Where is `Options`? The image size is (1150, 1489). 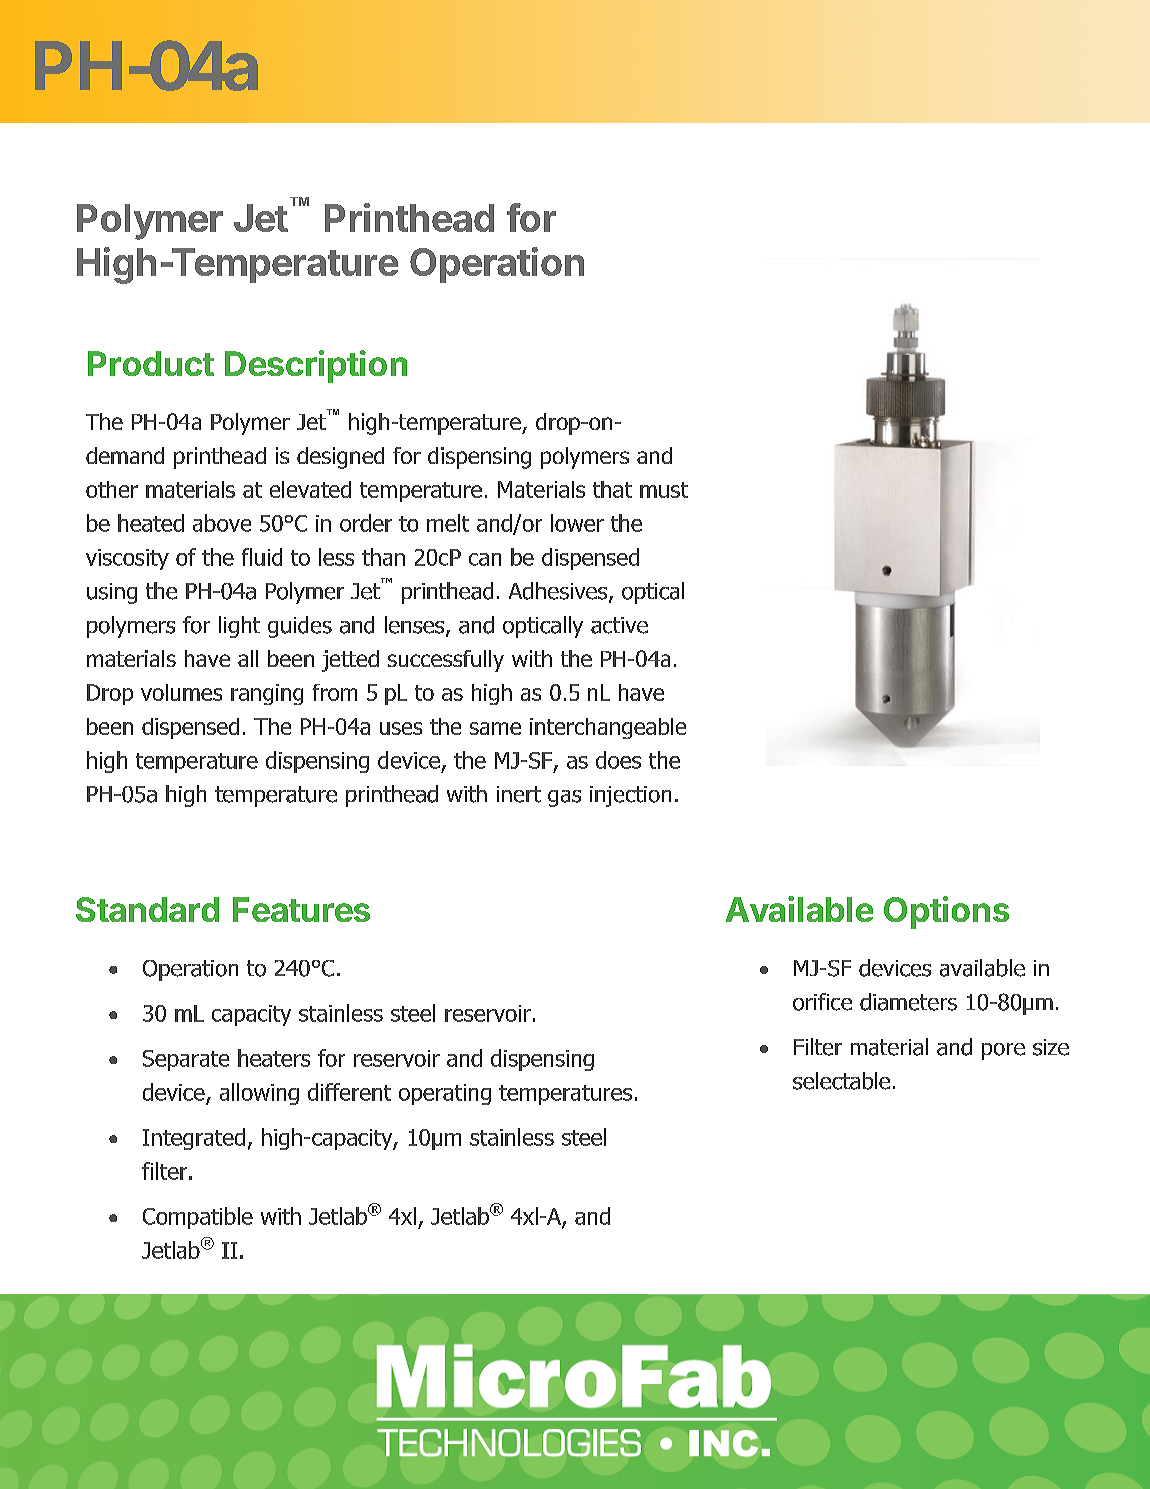
Options is located at coordinates (946, 912).
